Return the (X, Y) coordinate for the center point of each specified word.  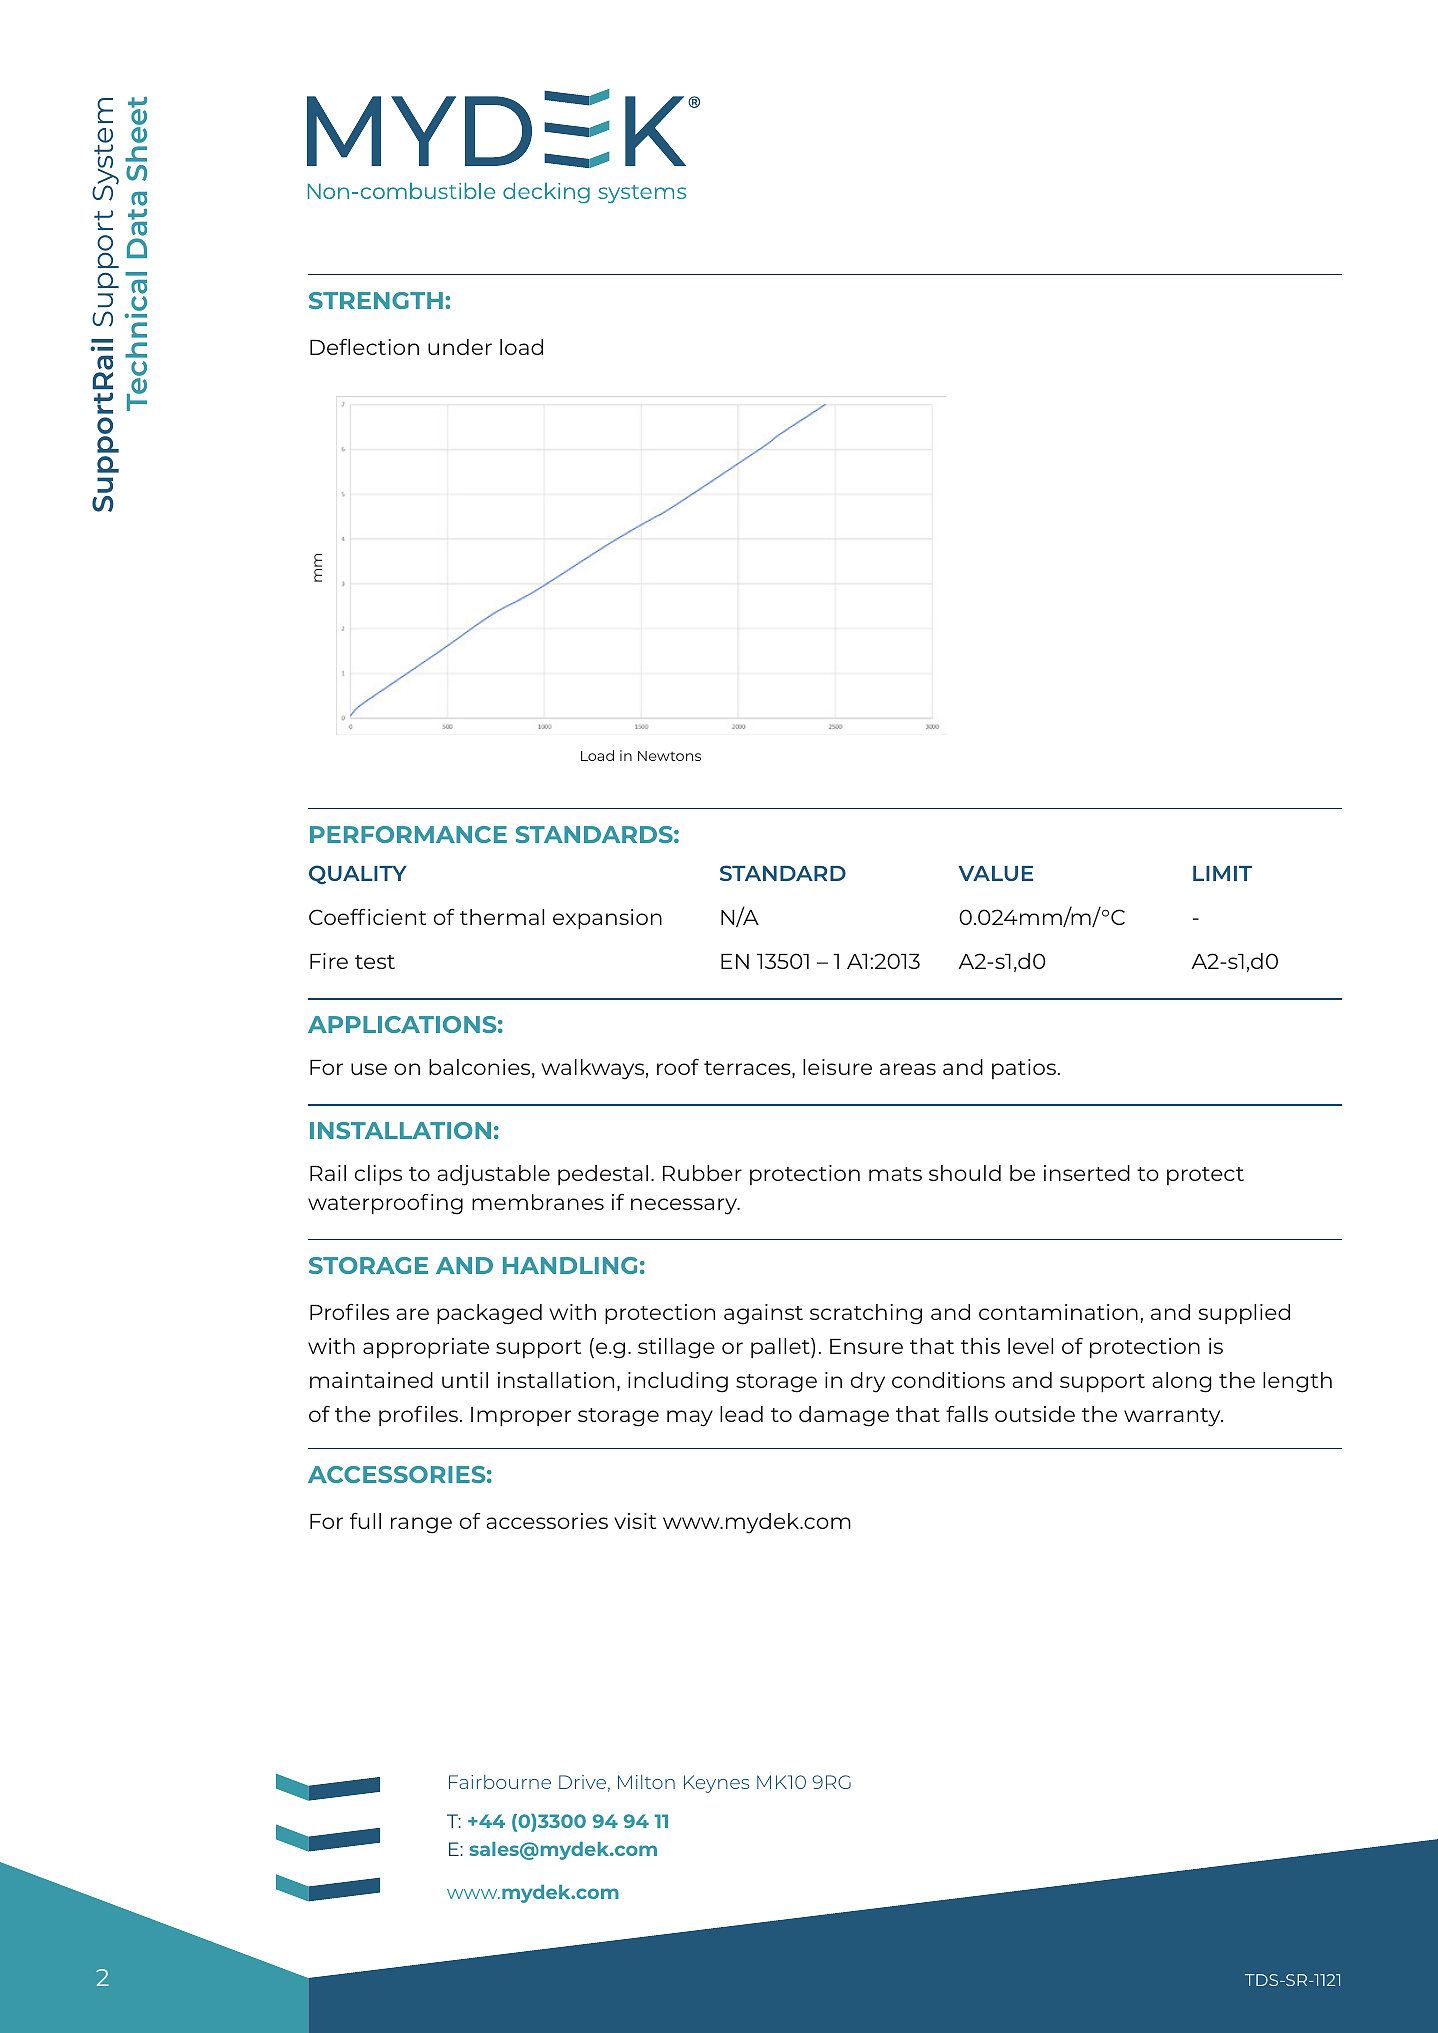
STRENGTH (376, 300)
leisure (837, 1067)
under (460, 347)
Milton (646, 1782)
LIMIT (1222, 873)
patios (1024, 1069)
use (369, 1069)
